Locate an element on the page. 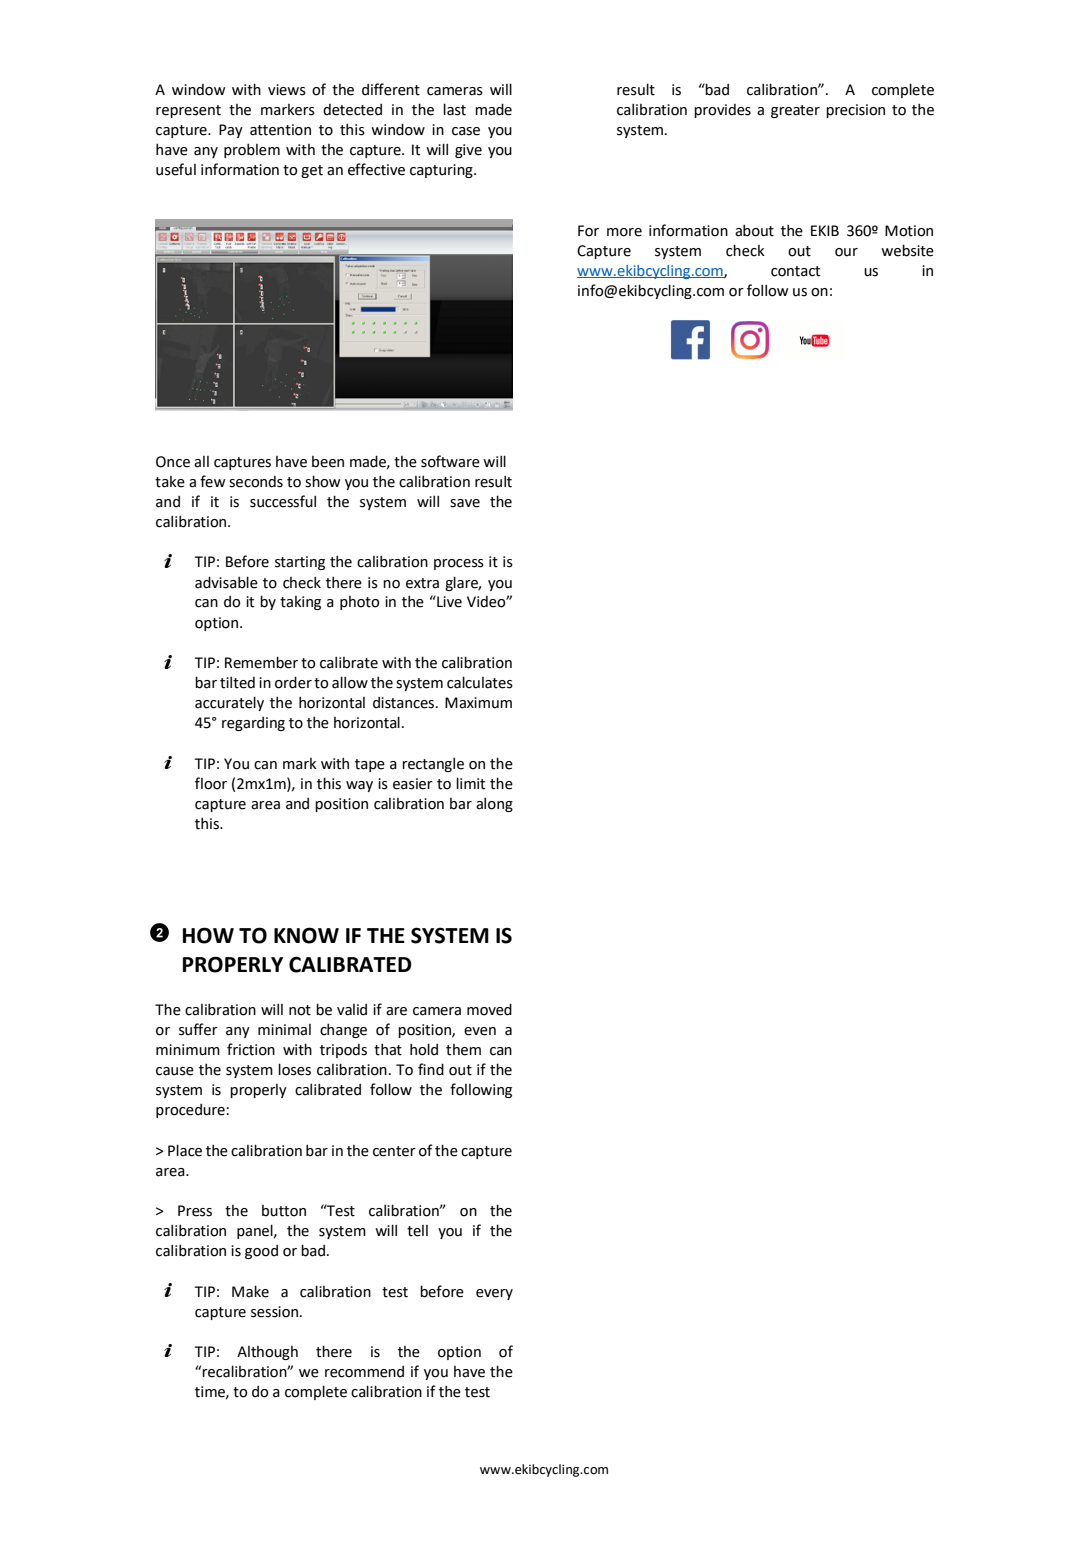 This page has width=1090, height=1543. every is located at coordinates (494, 1294).
